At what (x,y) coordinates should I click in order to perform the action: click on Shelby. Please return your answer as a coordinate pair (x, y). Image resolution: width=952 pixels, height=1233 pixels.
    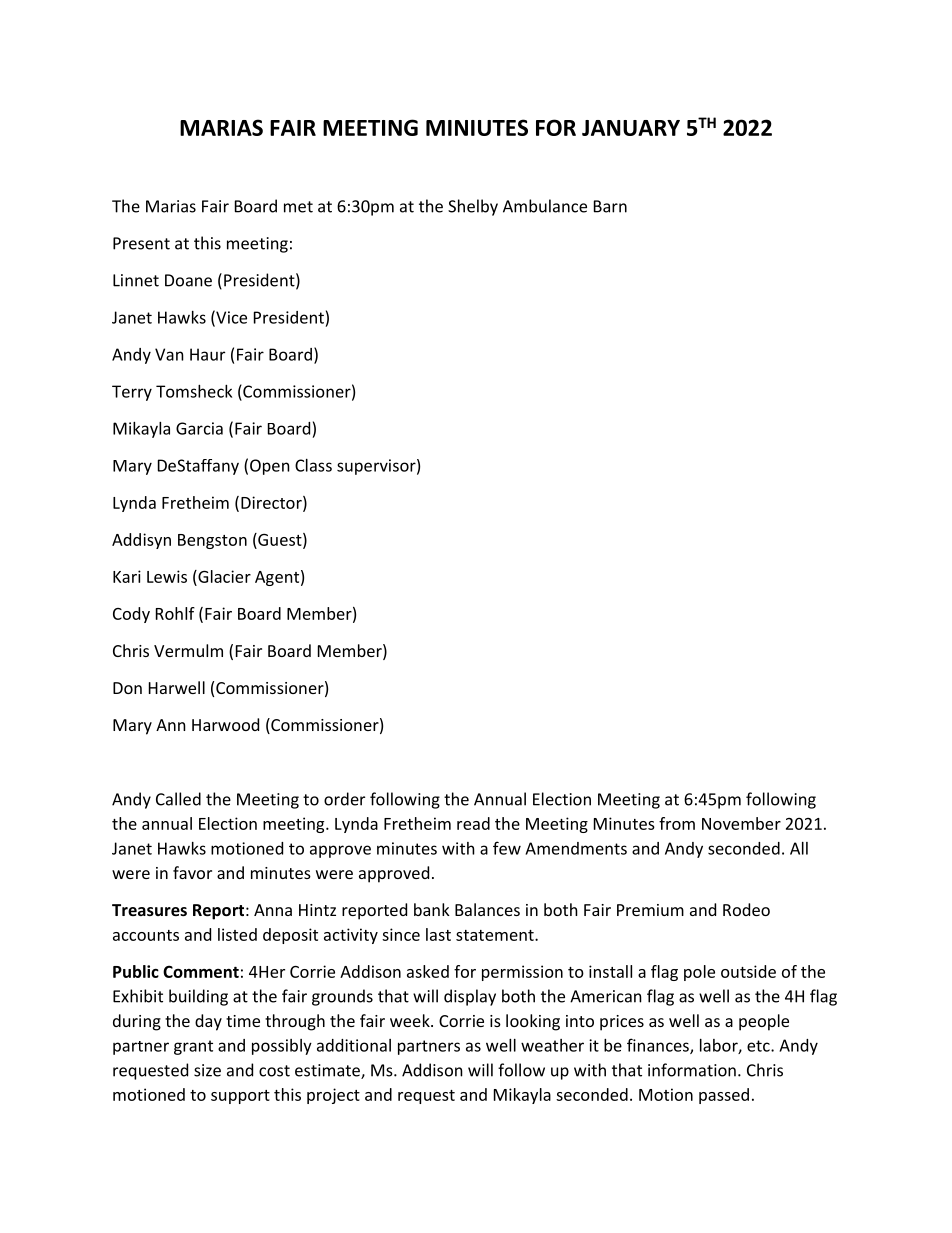
    Looking at the image, I should click on (473, 207).
